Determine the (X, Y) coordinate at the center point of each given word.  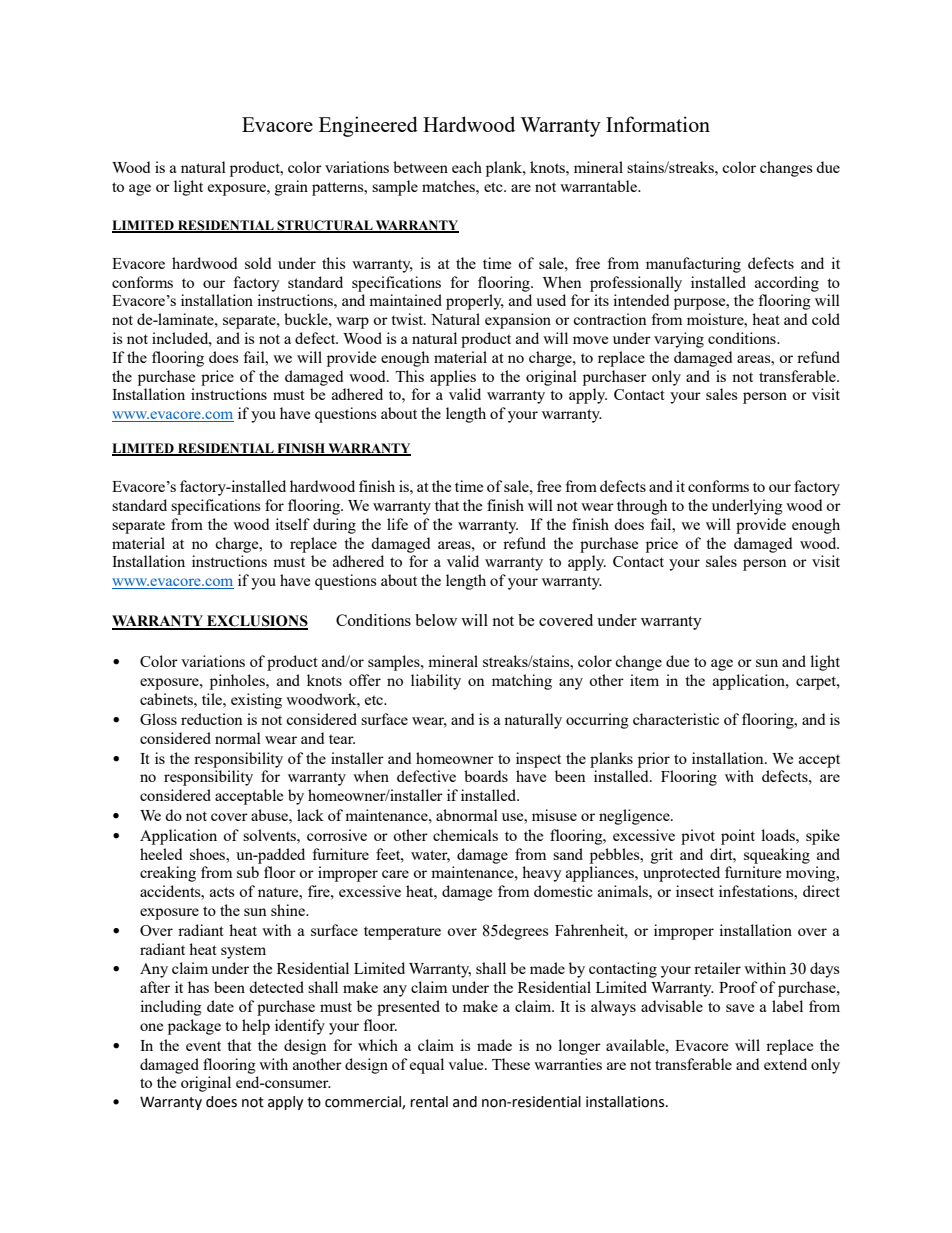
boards (486, 776)
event (203, 1046)
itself (292, 524)
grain (291, 188)
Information (658, 124)
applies (453, 378)
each (467, 167)
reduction (212, 719)
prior (654, 760)
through (642, 507)
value (467, 1064)
